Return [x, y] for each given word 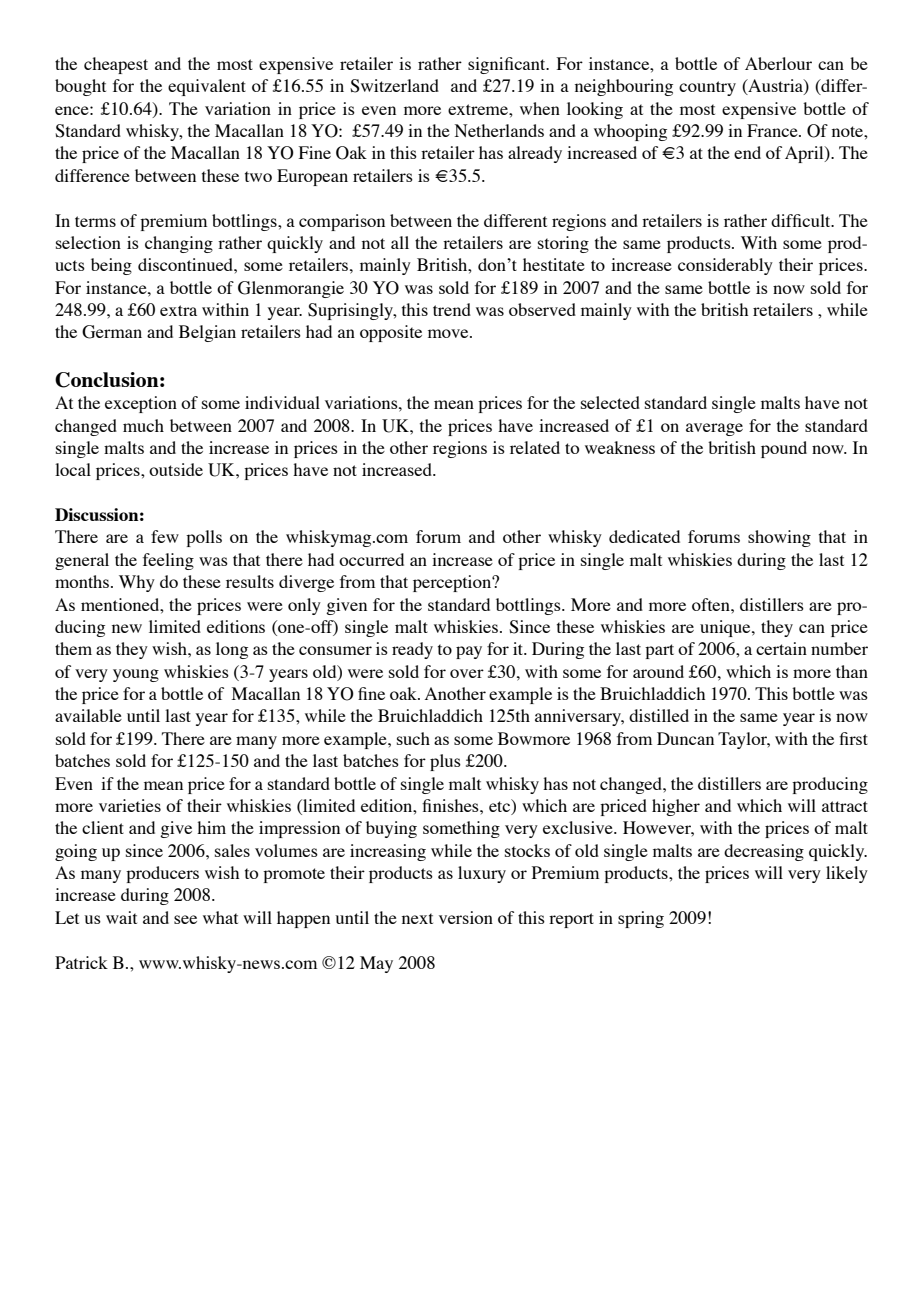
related [535, 447]
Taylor [743, 740]
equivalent [207, 87]
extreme [479, 109]
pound [784, 449]
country [707, 88]
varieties [130, 805]
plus [445, 762]
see [185, 919]
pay [469, 652]
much [143, 425]
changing [179, 244]
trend [452, 309]
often [712, 604]
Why [137, 583]
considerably [725, 266]
